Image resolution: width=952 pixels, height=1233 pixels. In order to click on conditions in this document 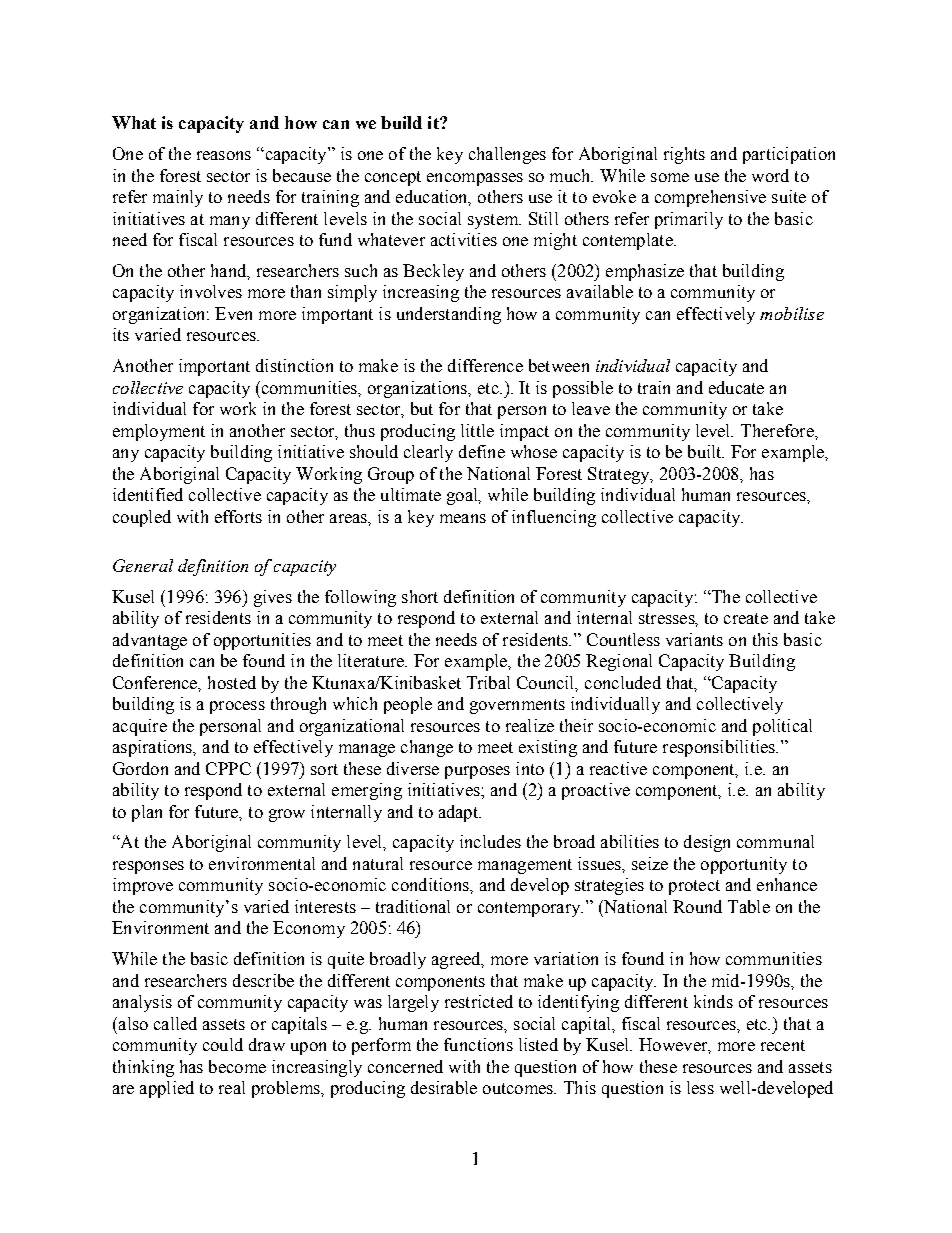, I will do `click(431, 884)`.
